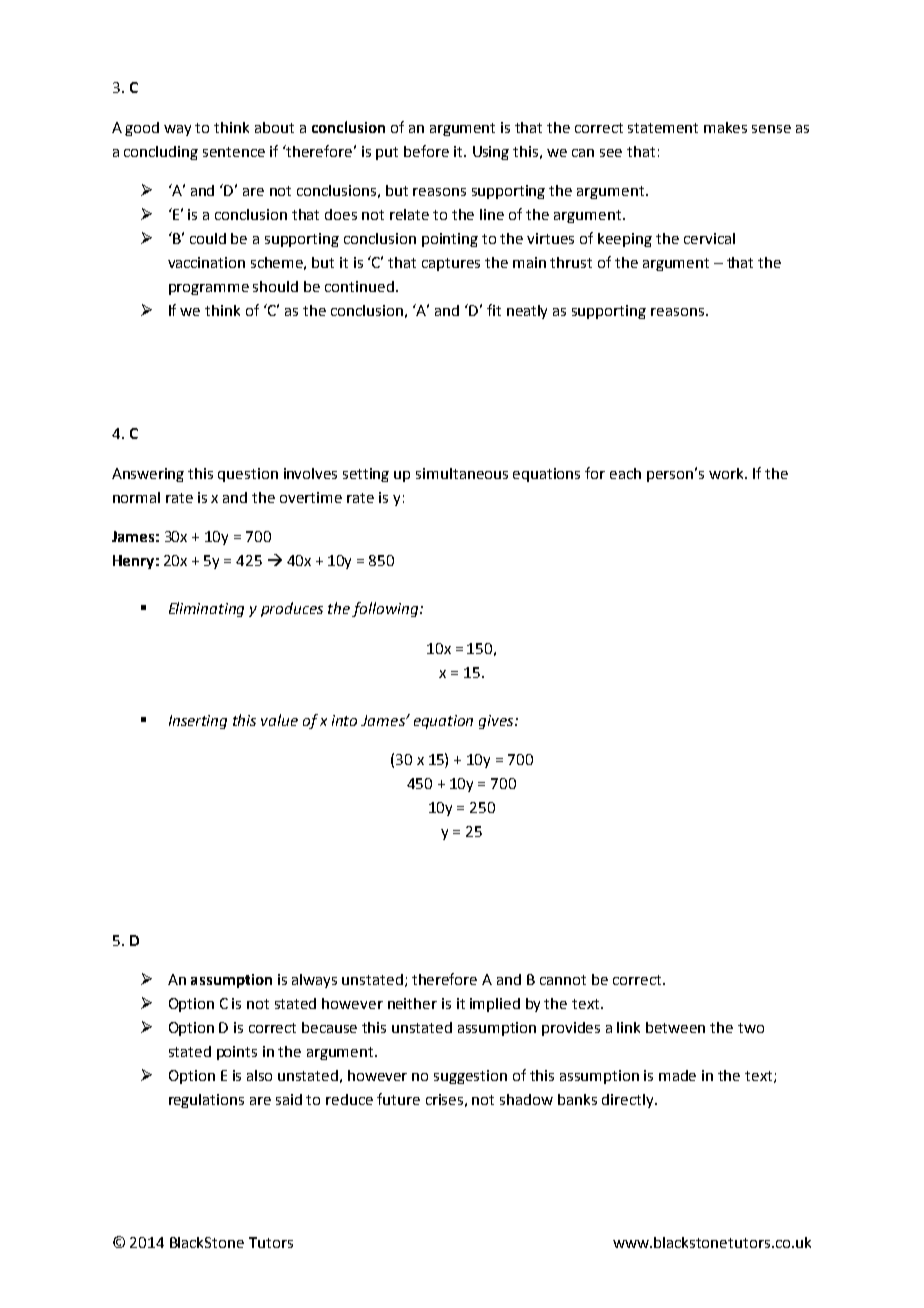 Image resolution: width=924 pixels, height=1308 pixels. I want to click on gives, so click(497, 722).
